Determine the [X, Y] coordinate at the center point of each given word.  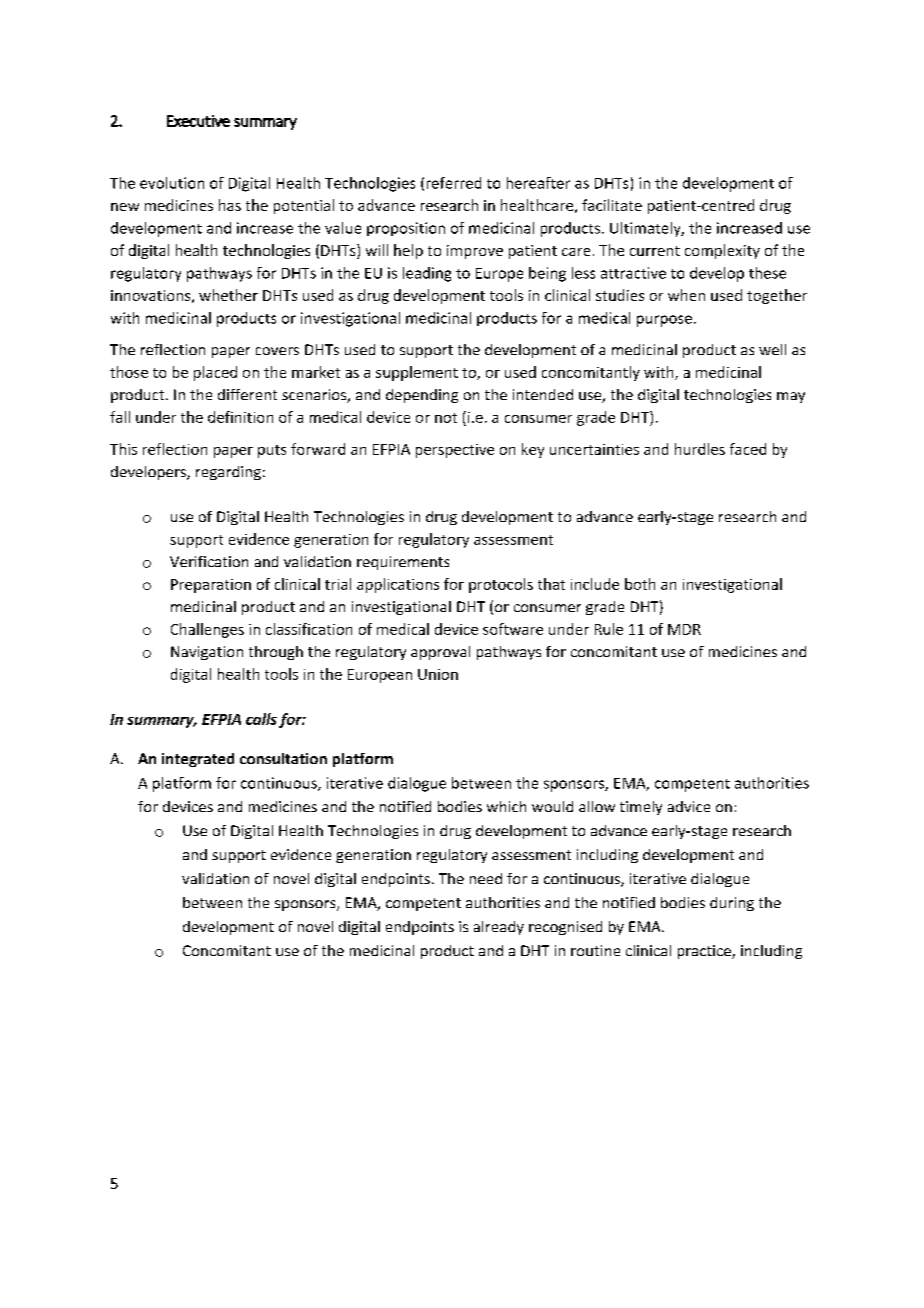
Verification [209, 561]
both [640, 584]
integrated [198, 760]
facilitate [612, 205]
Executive [198, 121]
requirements [403, 563]
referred [454, 183]
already [499, 928]
